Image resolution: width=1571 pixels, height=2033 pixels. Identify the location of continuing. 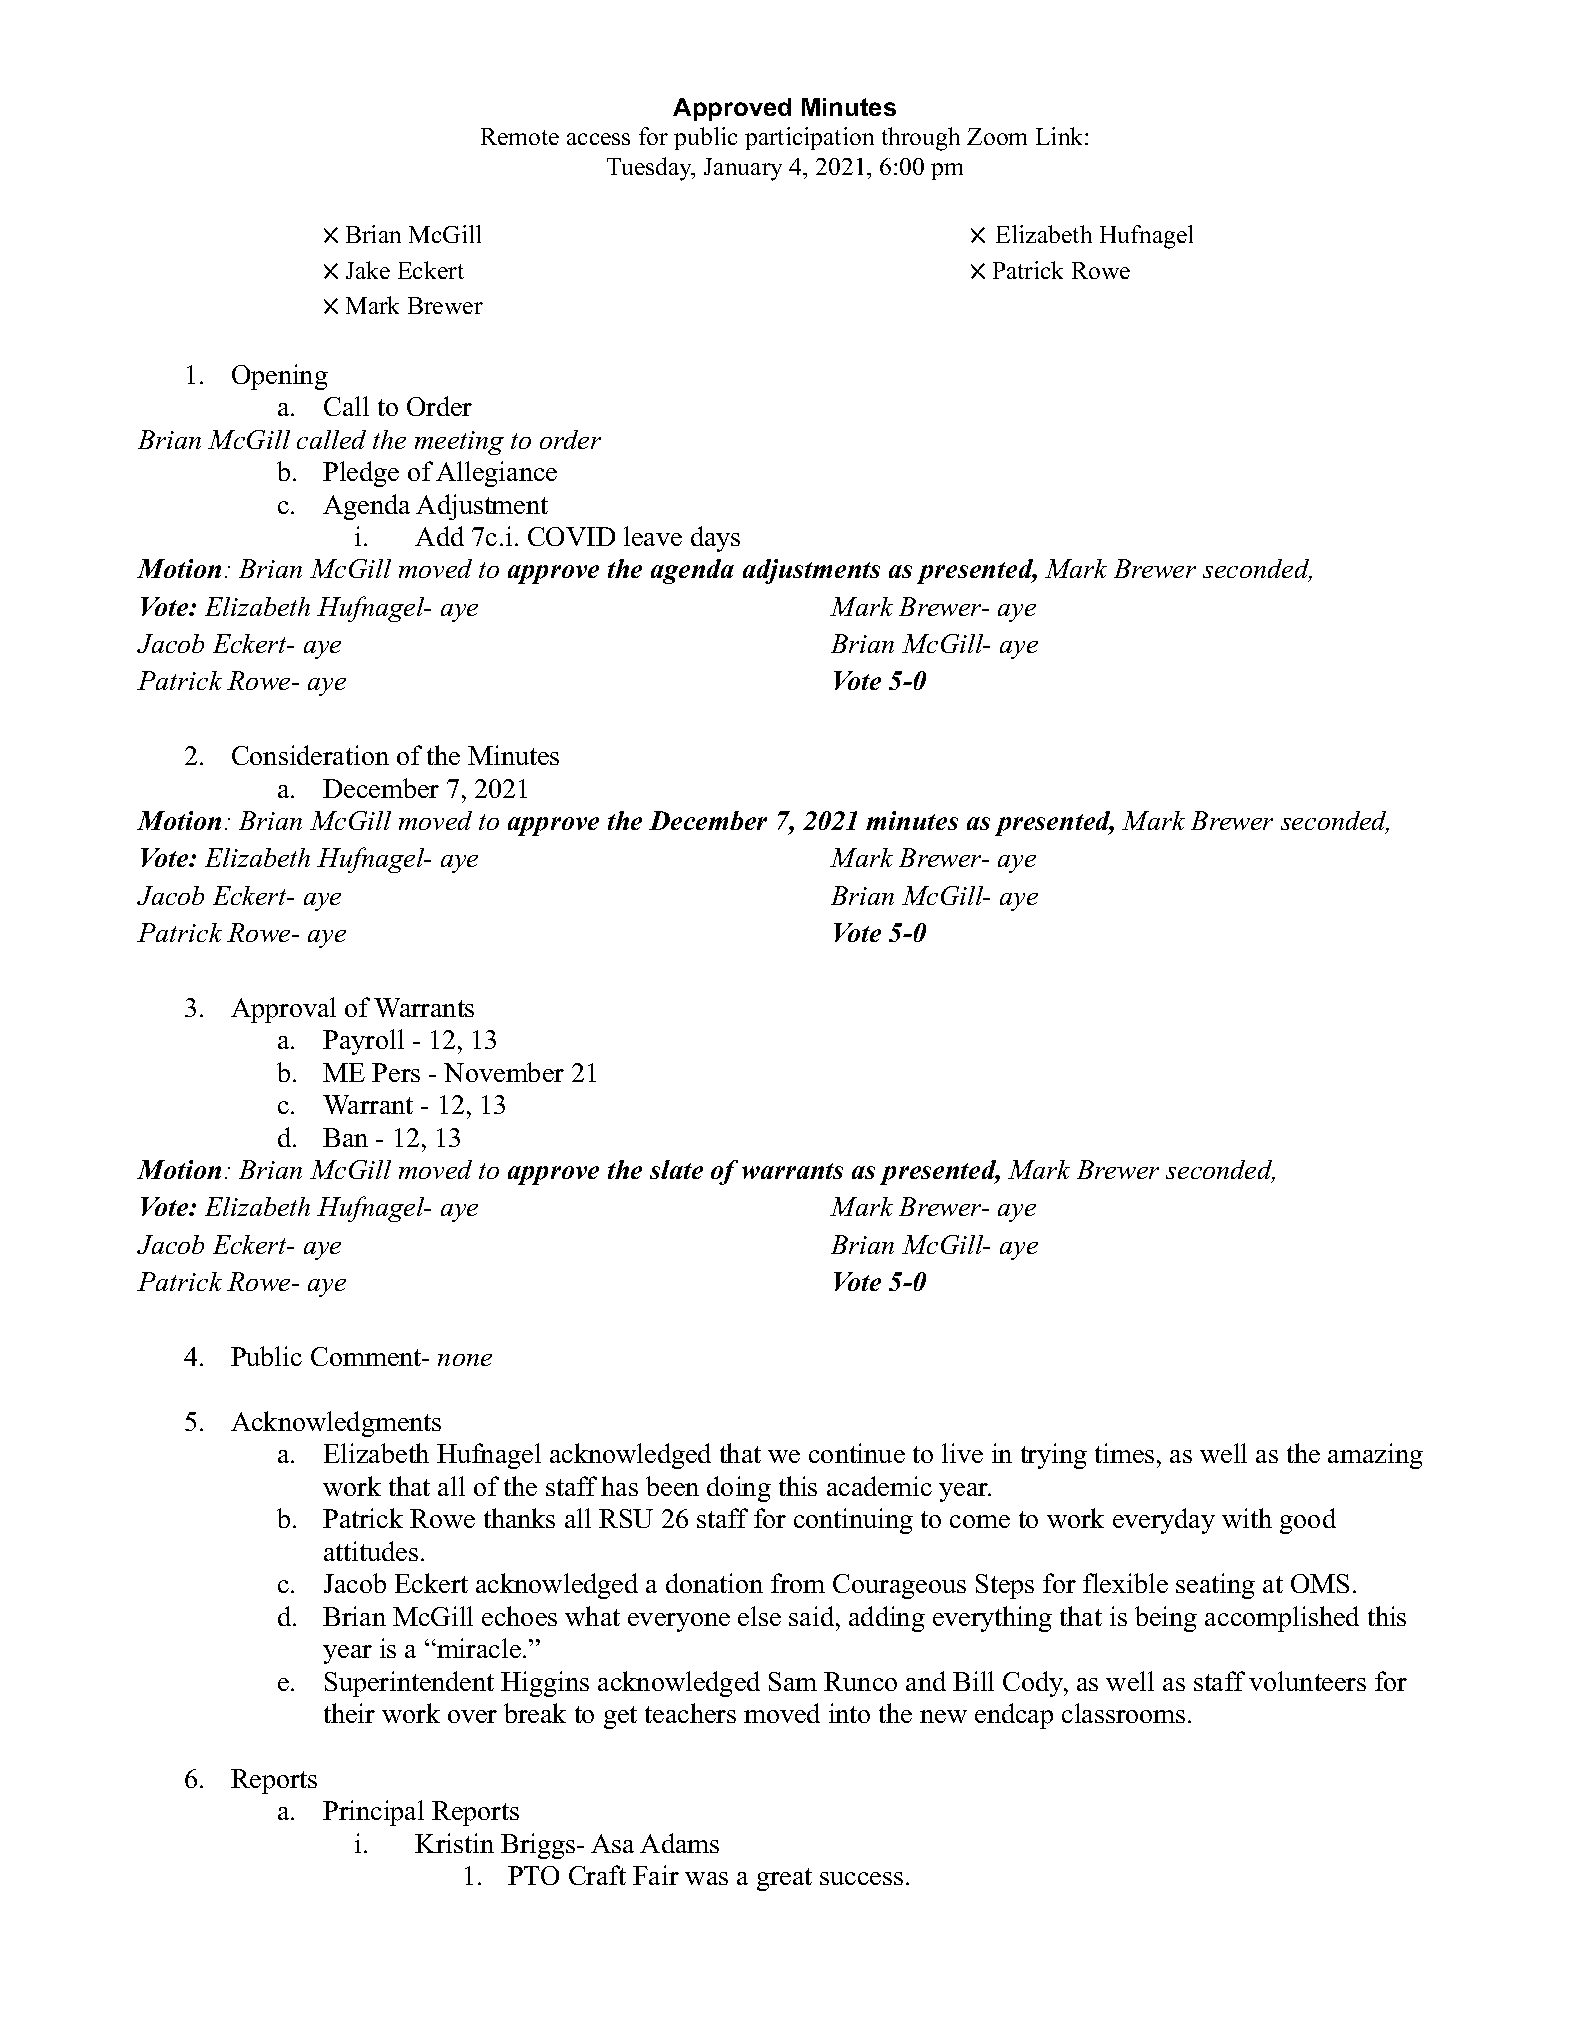
(853, 1521).
